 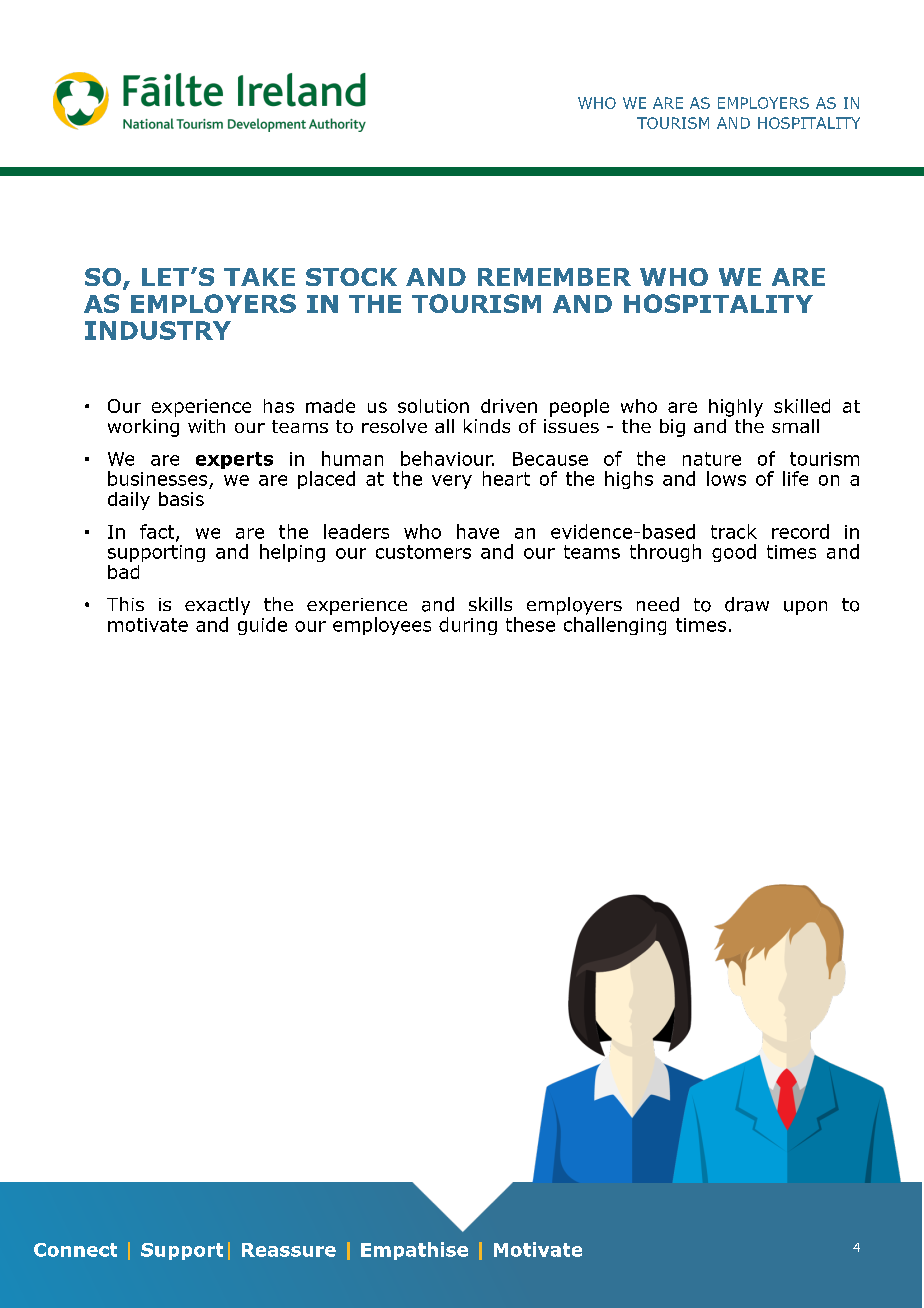 I want to click on employees, so click(x=382, y=626).
